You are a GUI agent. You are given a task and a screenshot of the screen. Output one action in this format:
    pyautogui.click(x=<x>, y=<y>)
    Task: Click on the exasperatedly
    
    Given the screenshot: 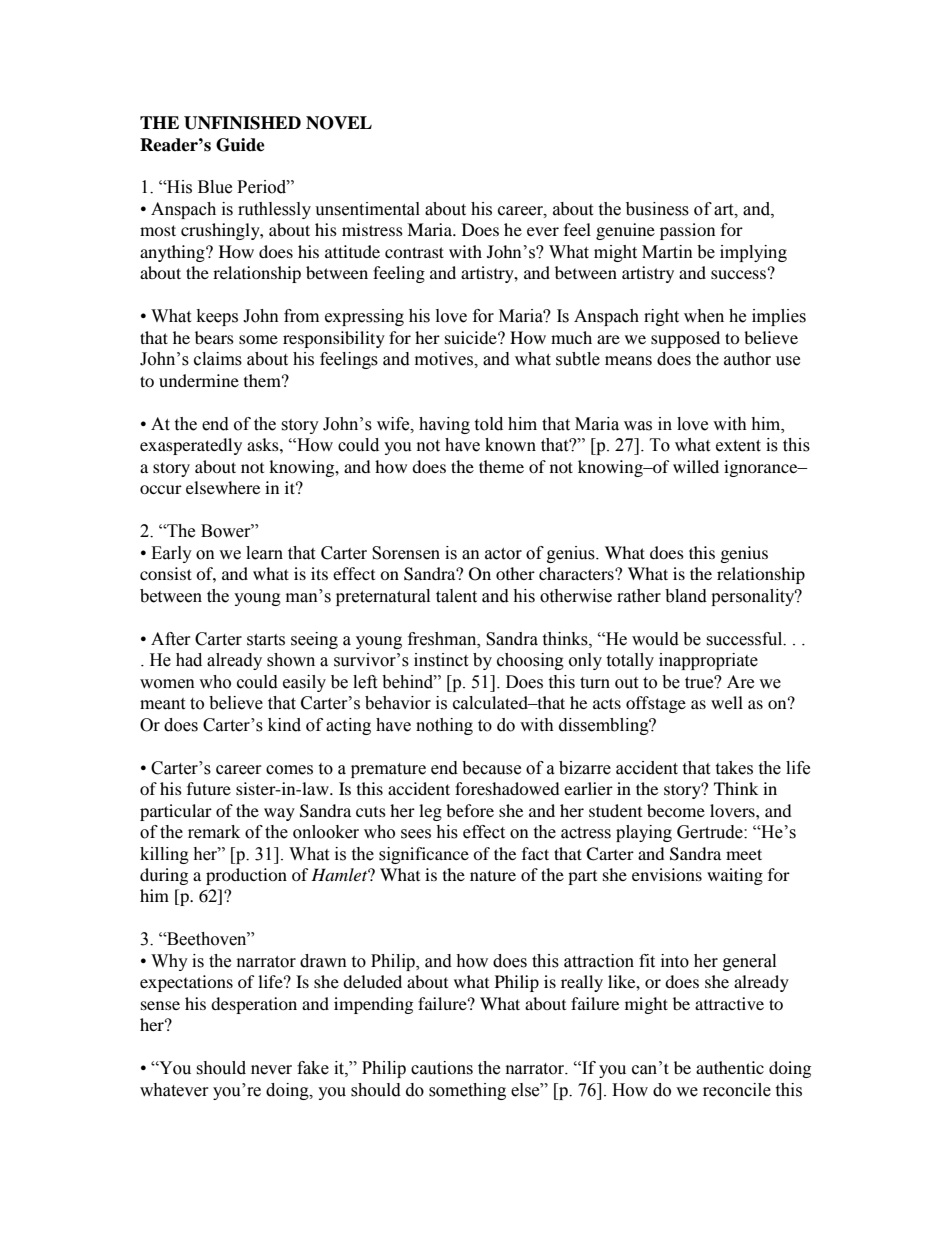 What is the action you would take?
    pyautogui.click(x=191, y=446)
